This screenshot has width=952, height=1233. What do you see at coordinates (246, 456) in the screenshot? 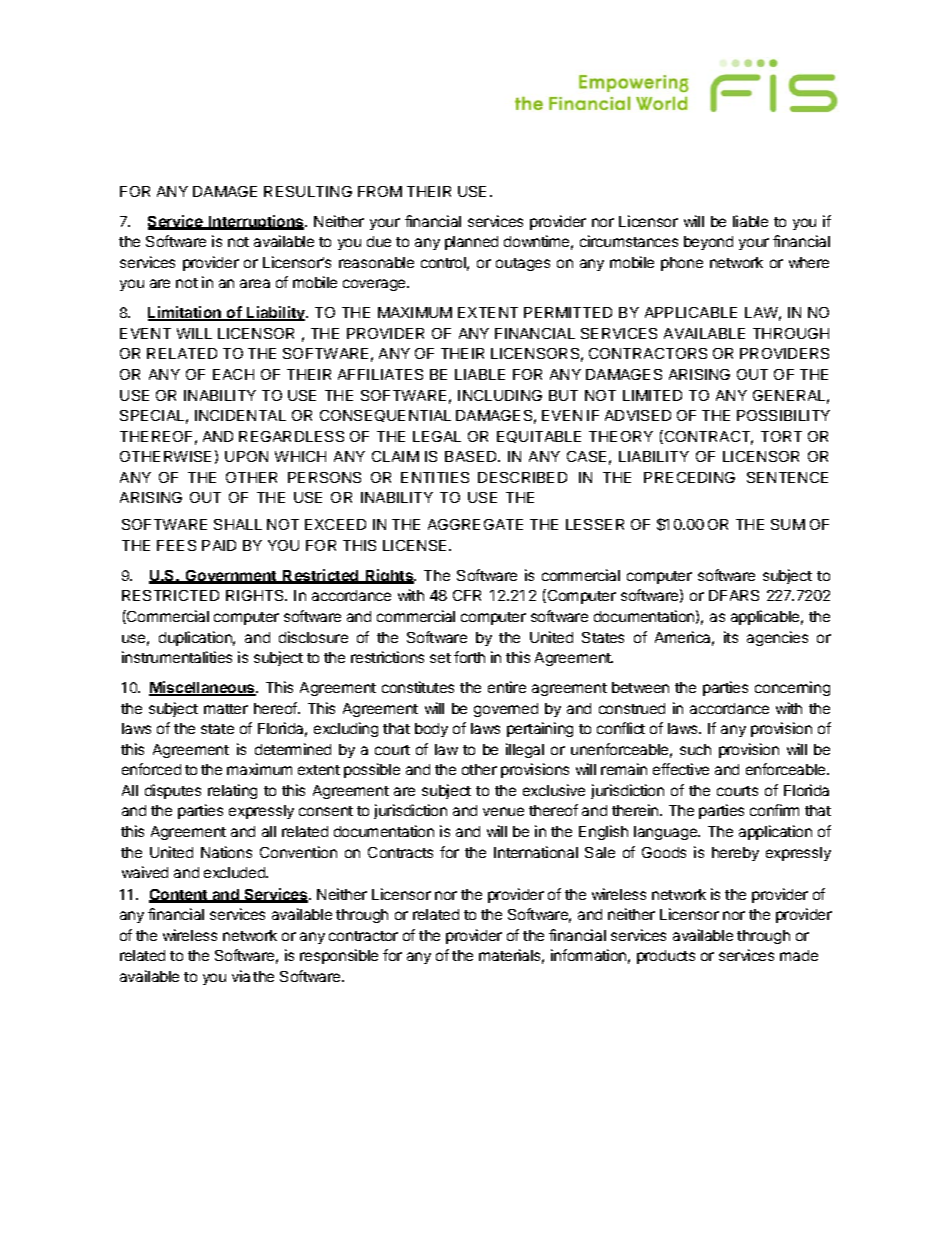
I see `UPON` at bounding box center [246, 456].
